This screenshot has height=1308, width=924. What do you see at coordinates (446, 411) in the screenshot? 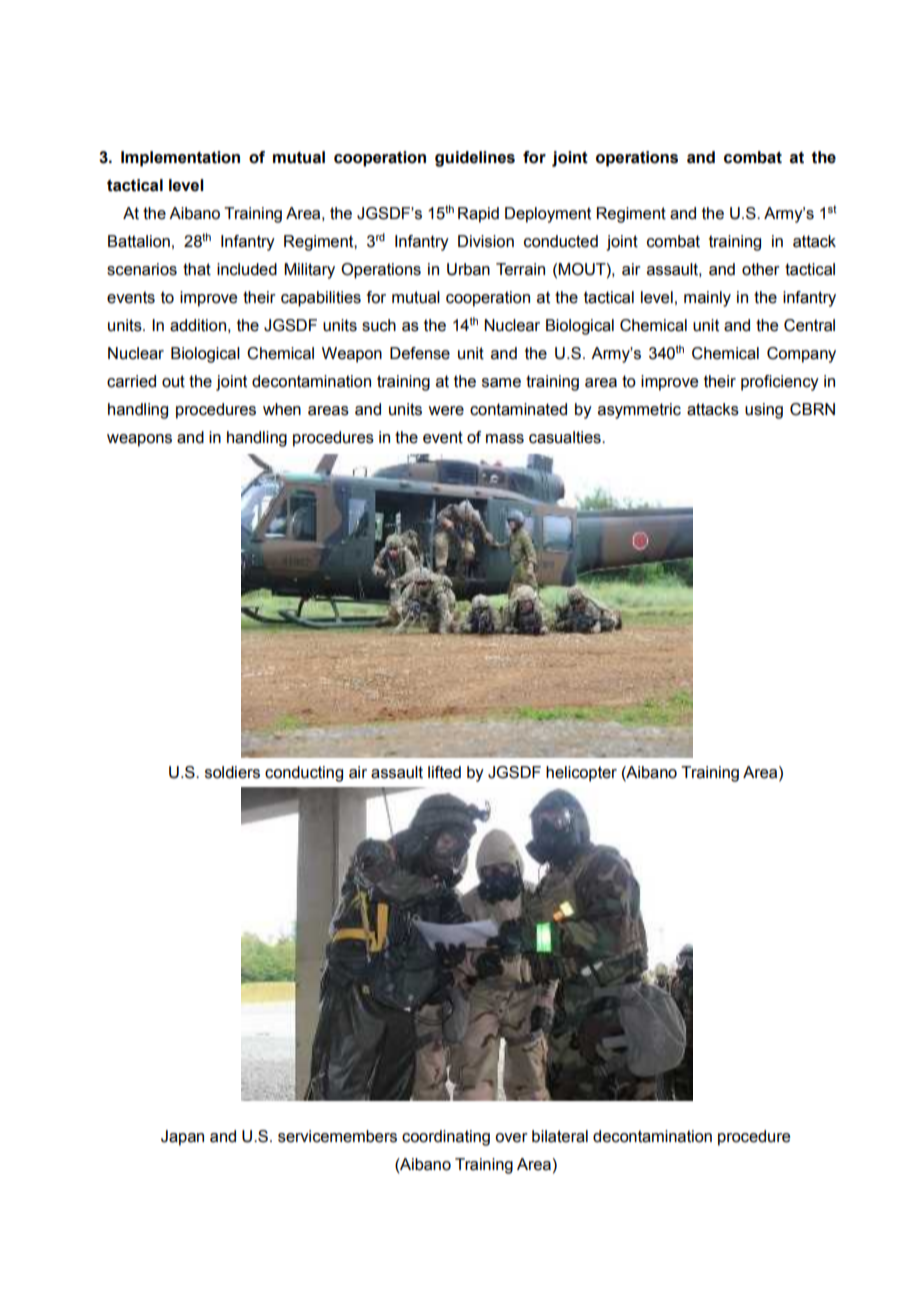
I see `were` at bounding box center [446, 411].
